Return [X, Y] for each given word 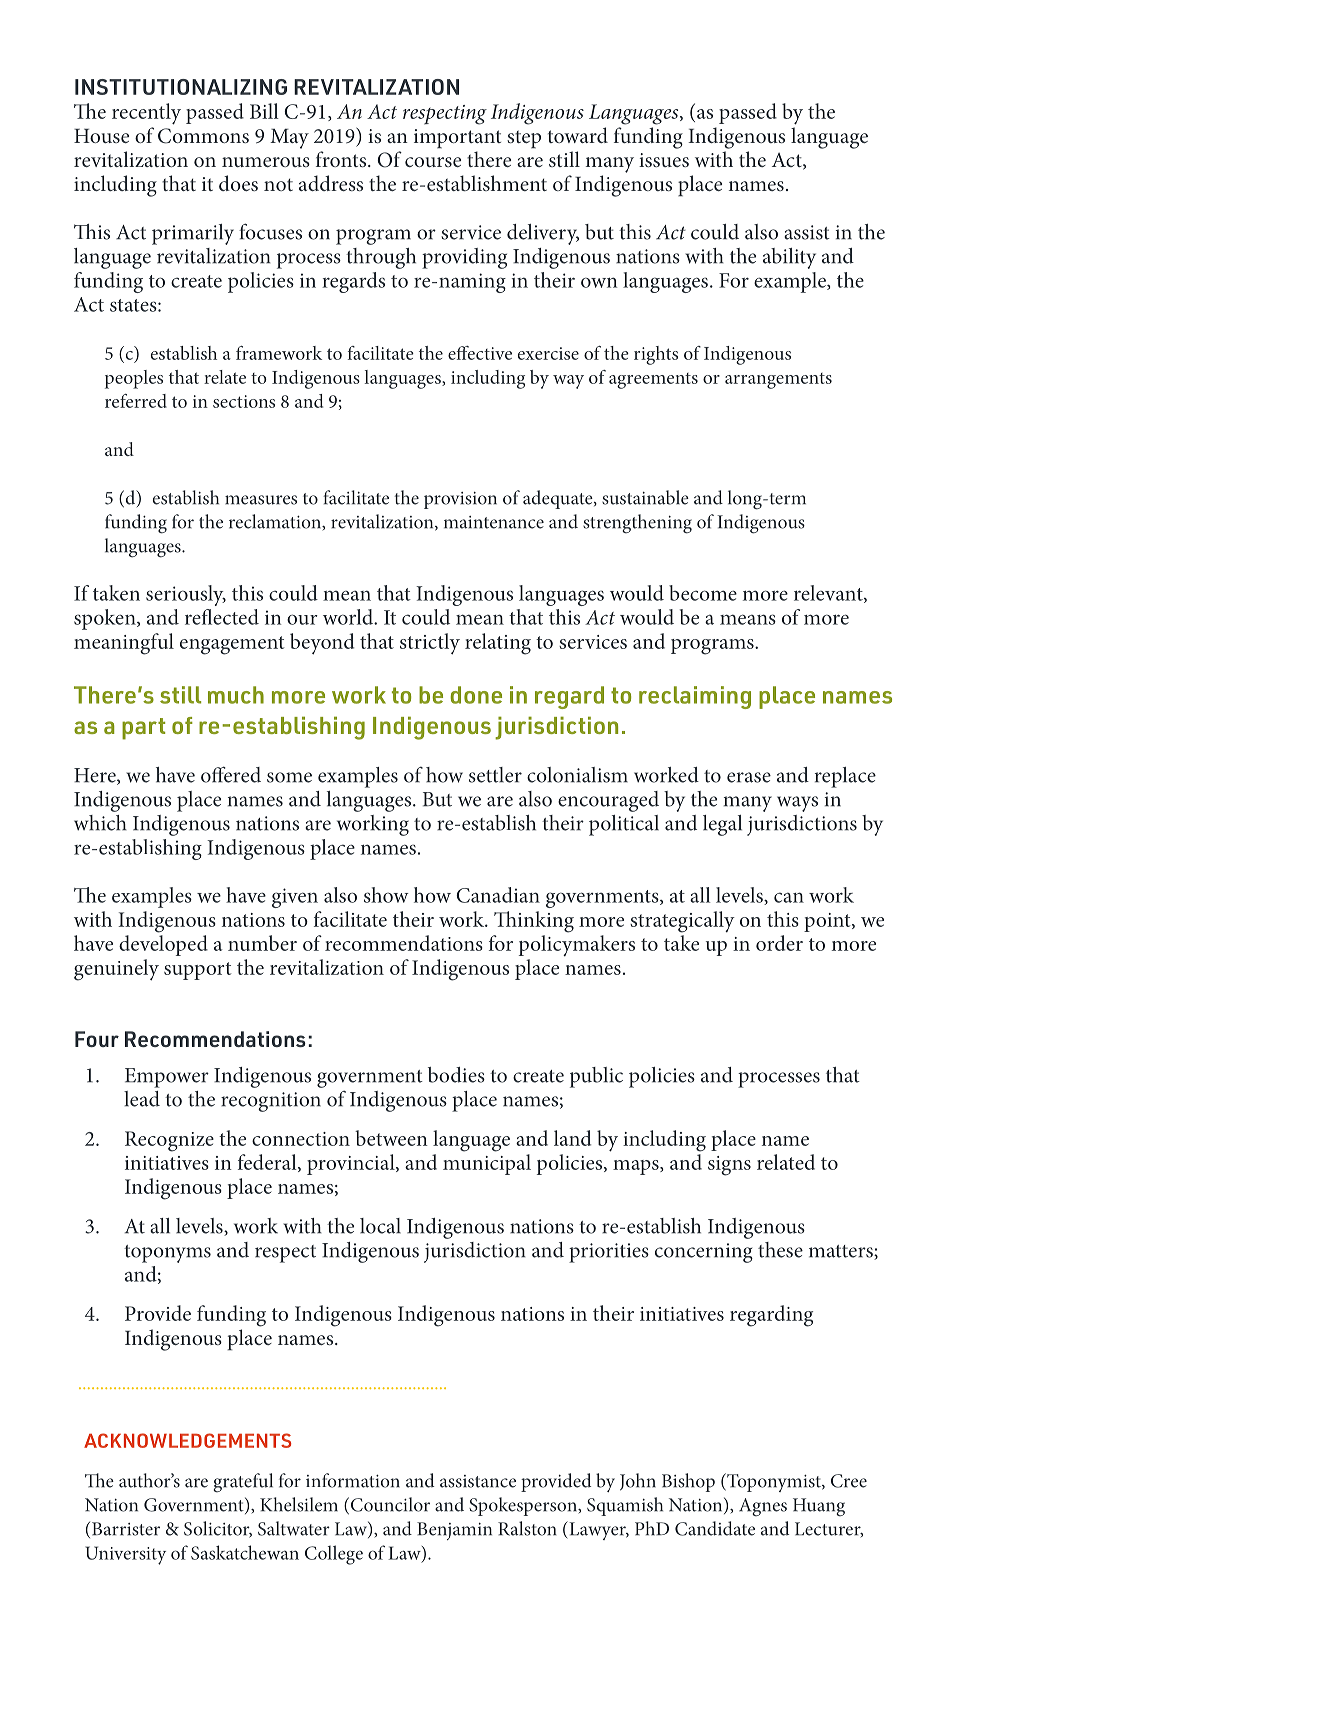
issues [664, 160]
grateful [243, 1482]
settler [495, 775]
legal [722, 825]
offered [231, 774]
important [457, 139]
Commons [203, 136]
